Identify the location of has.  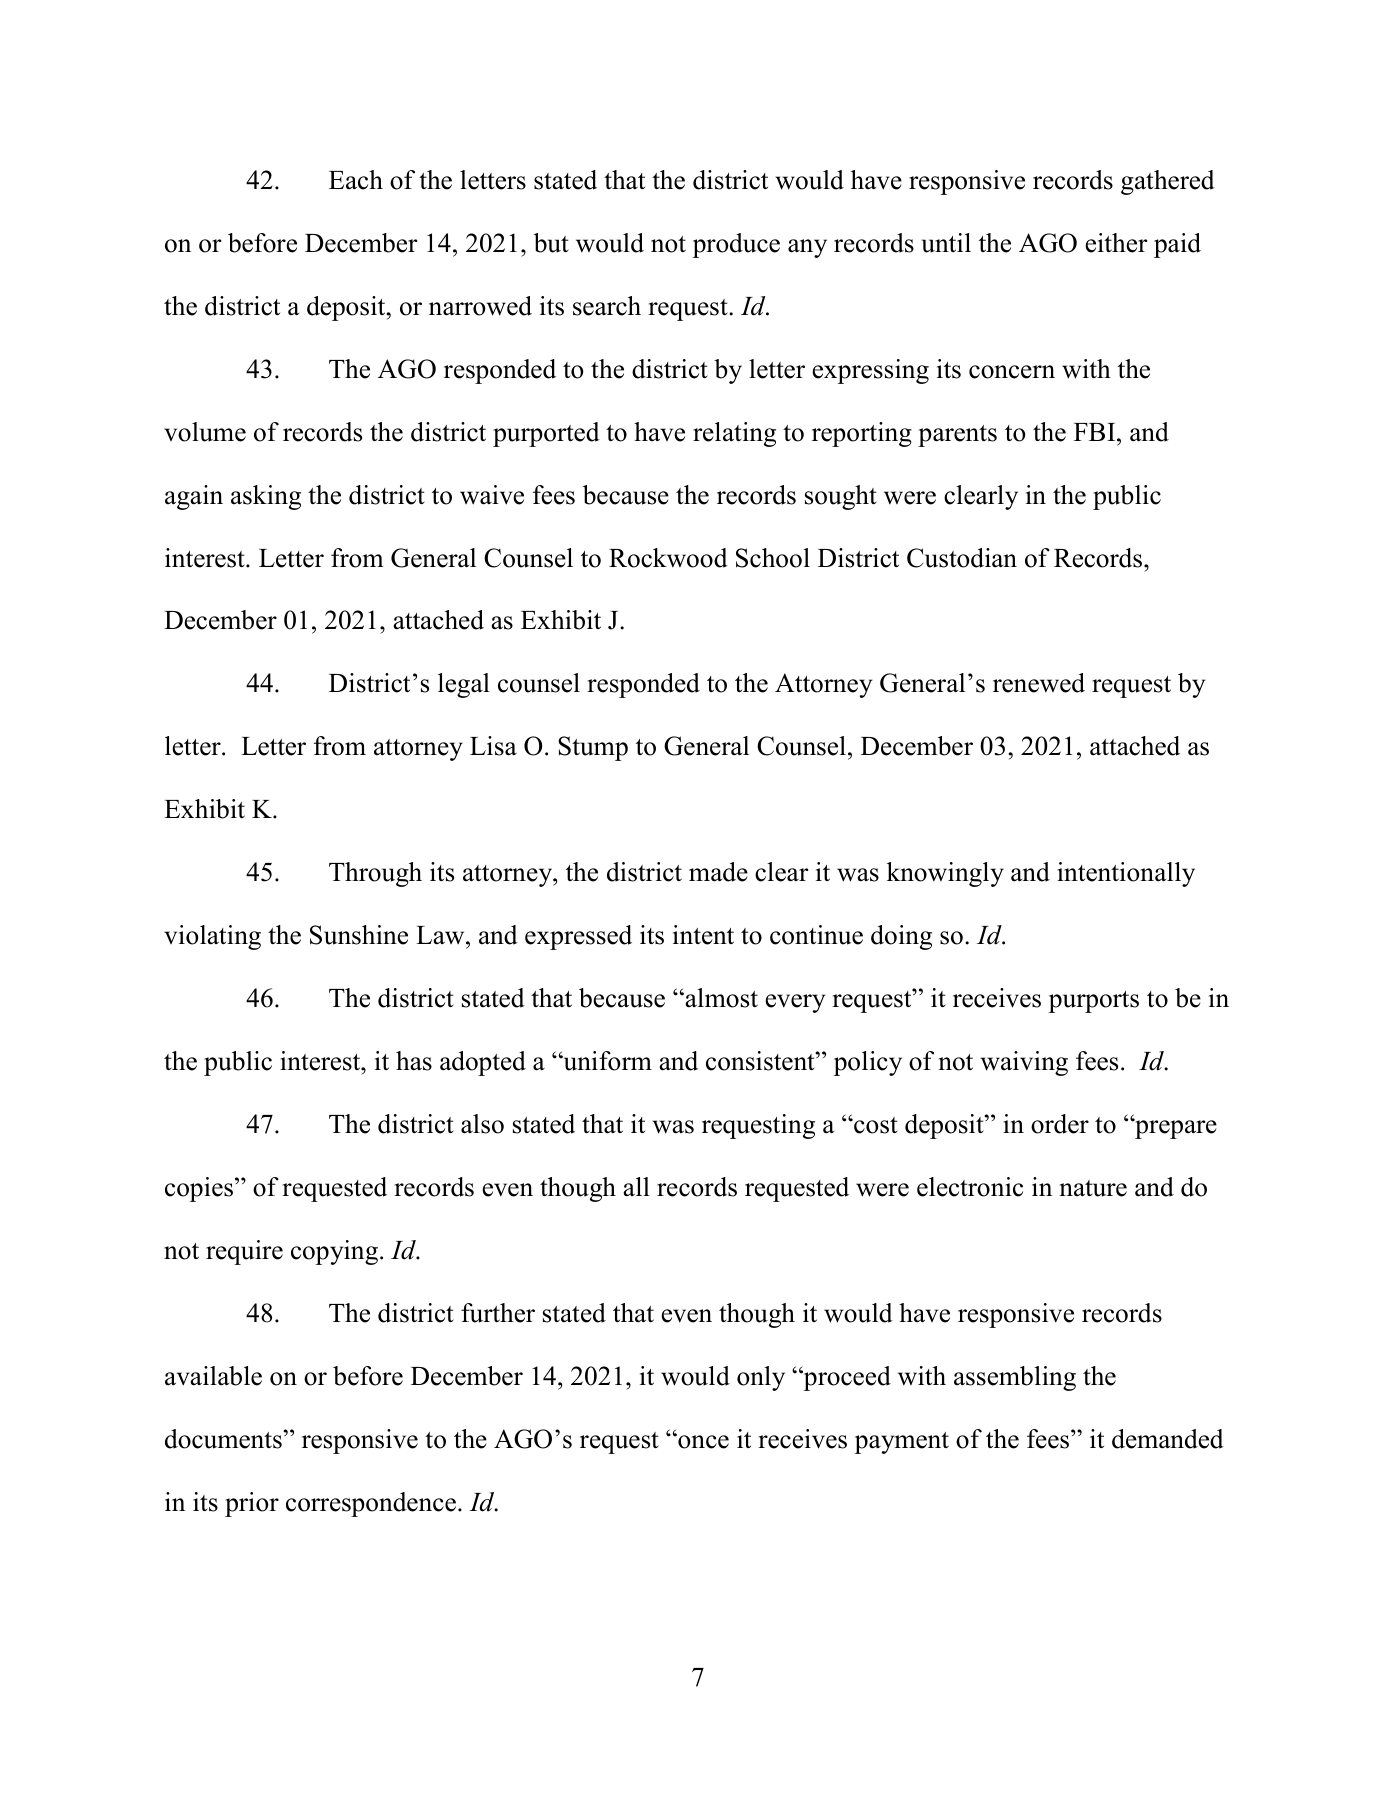
(414, 1061).
